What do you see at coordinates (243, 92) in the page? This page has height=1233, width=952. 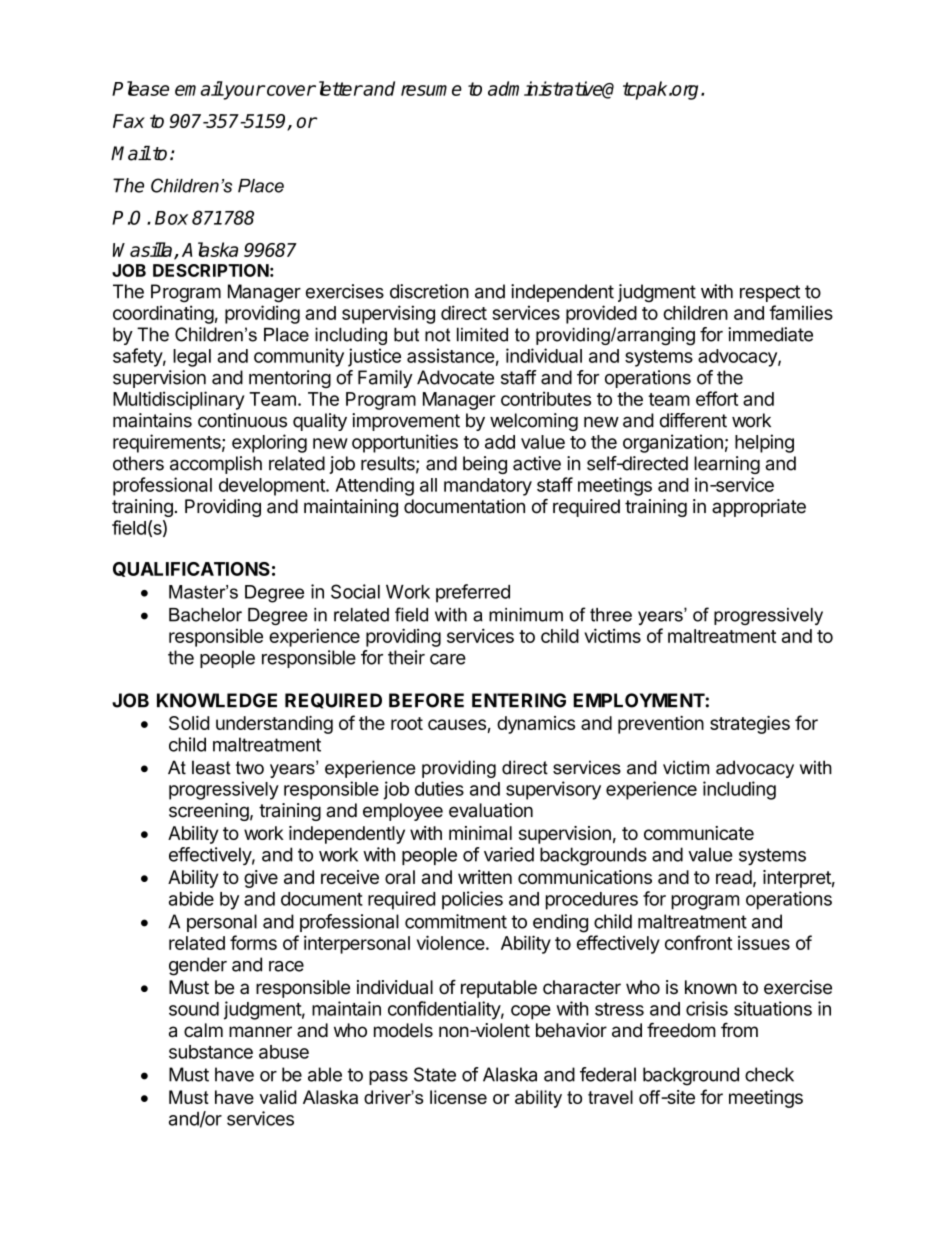 I see `your` at bounding box center [243, 92].
